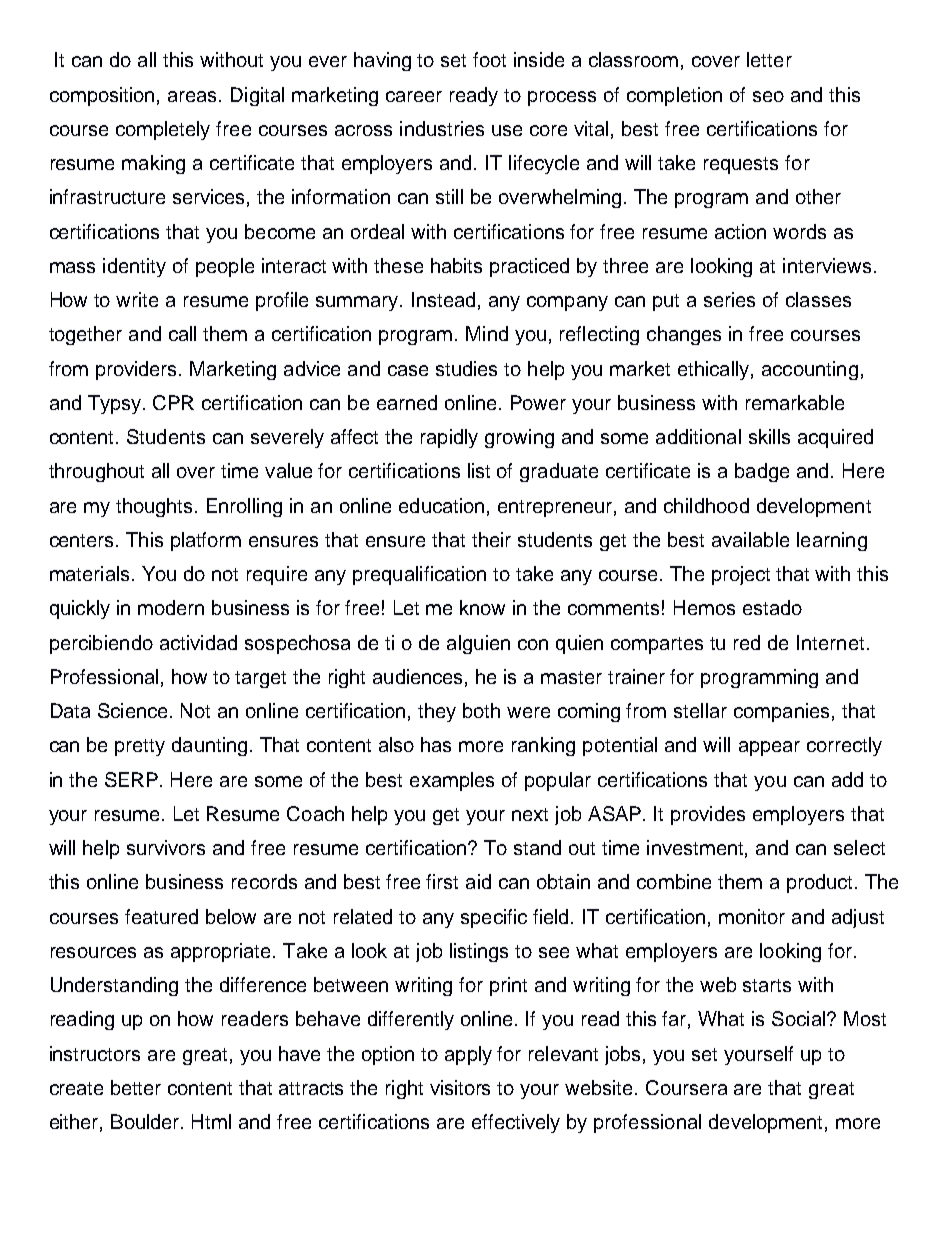 Image resolution: width=952 pixels, height=1233 pixels. Describe the element at coordinates (436, 744) in the screenshot. I see `has` at that location.
